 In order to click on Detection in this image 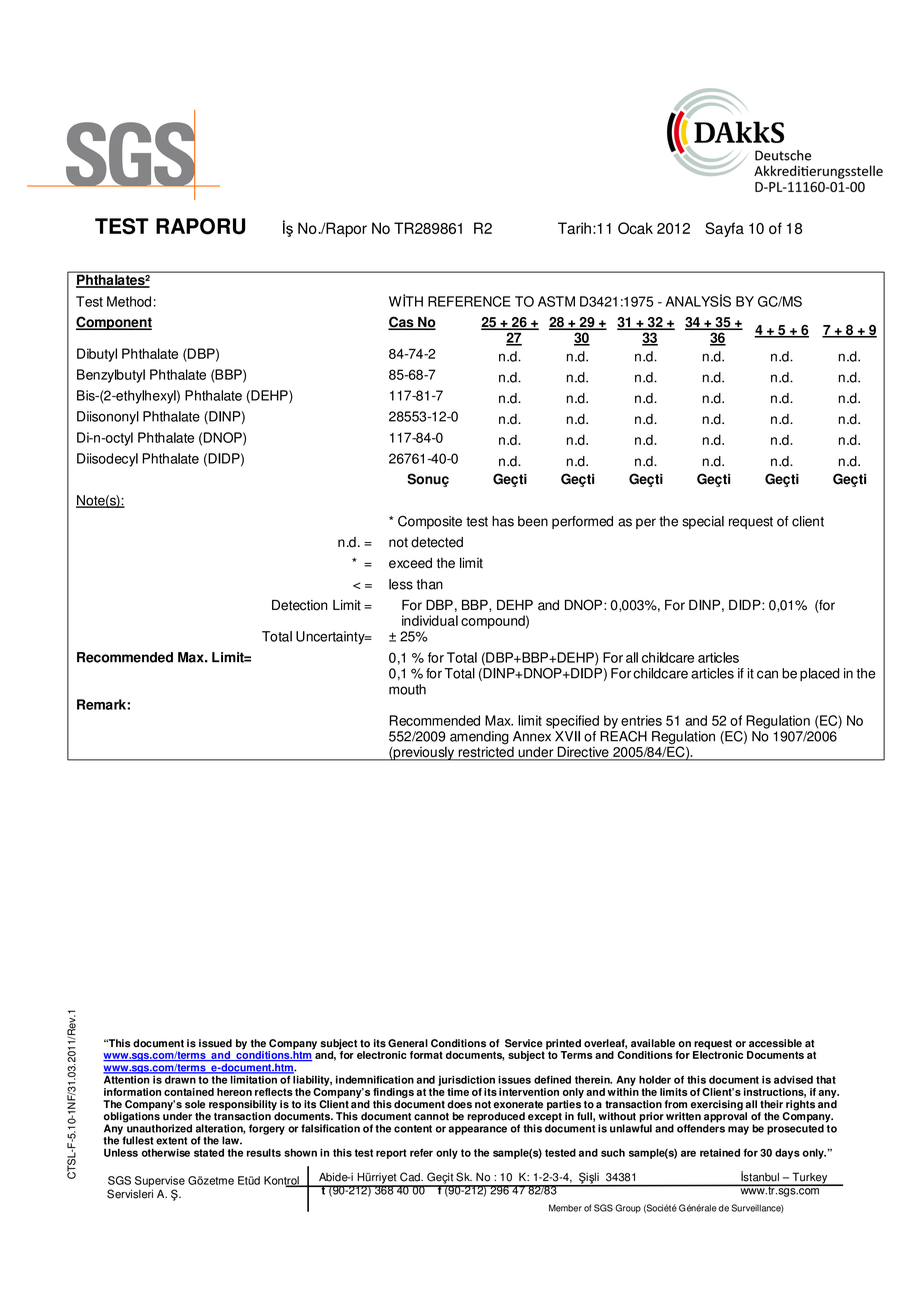, I will do `click(299, 605)`.
